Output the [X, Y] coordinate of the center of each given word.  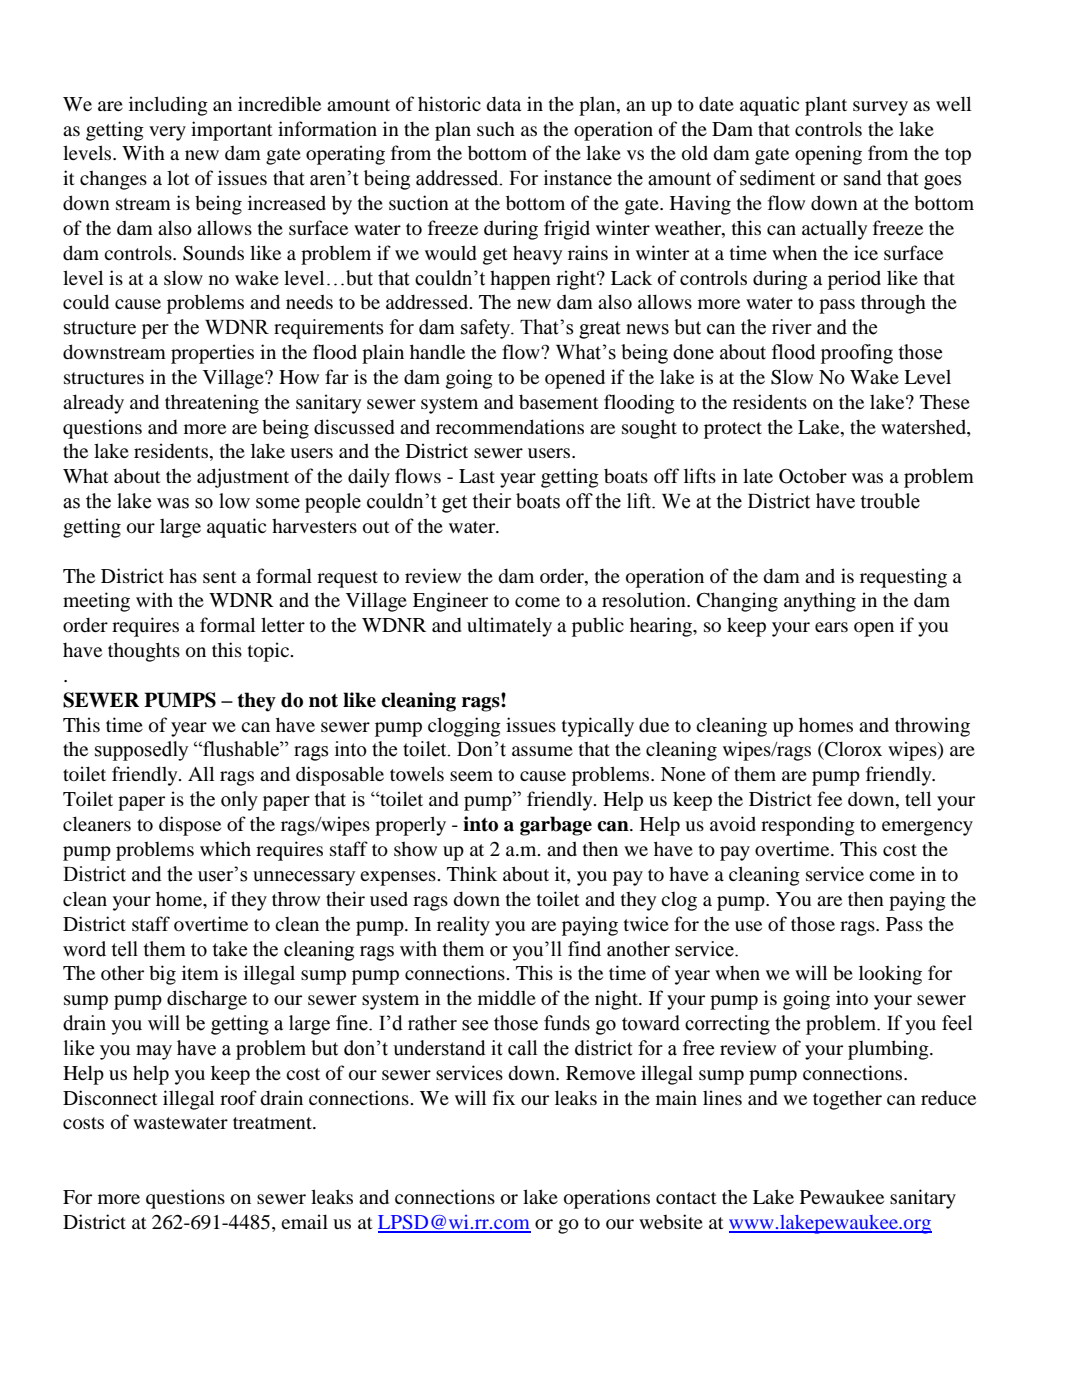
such [496, 128]
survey [880, 108]
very [167, 133]
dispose [190, 826]
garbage [556, 826]
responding [808, 826]
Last [477, 476]
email [304, 1221]
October [813, 476]
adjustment [243, 478]
